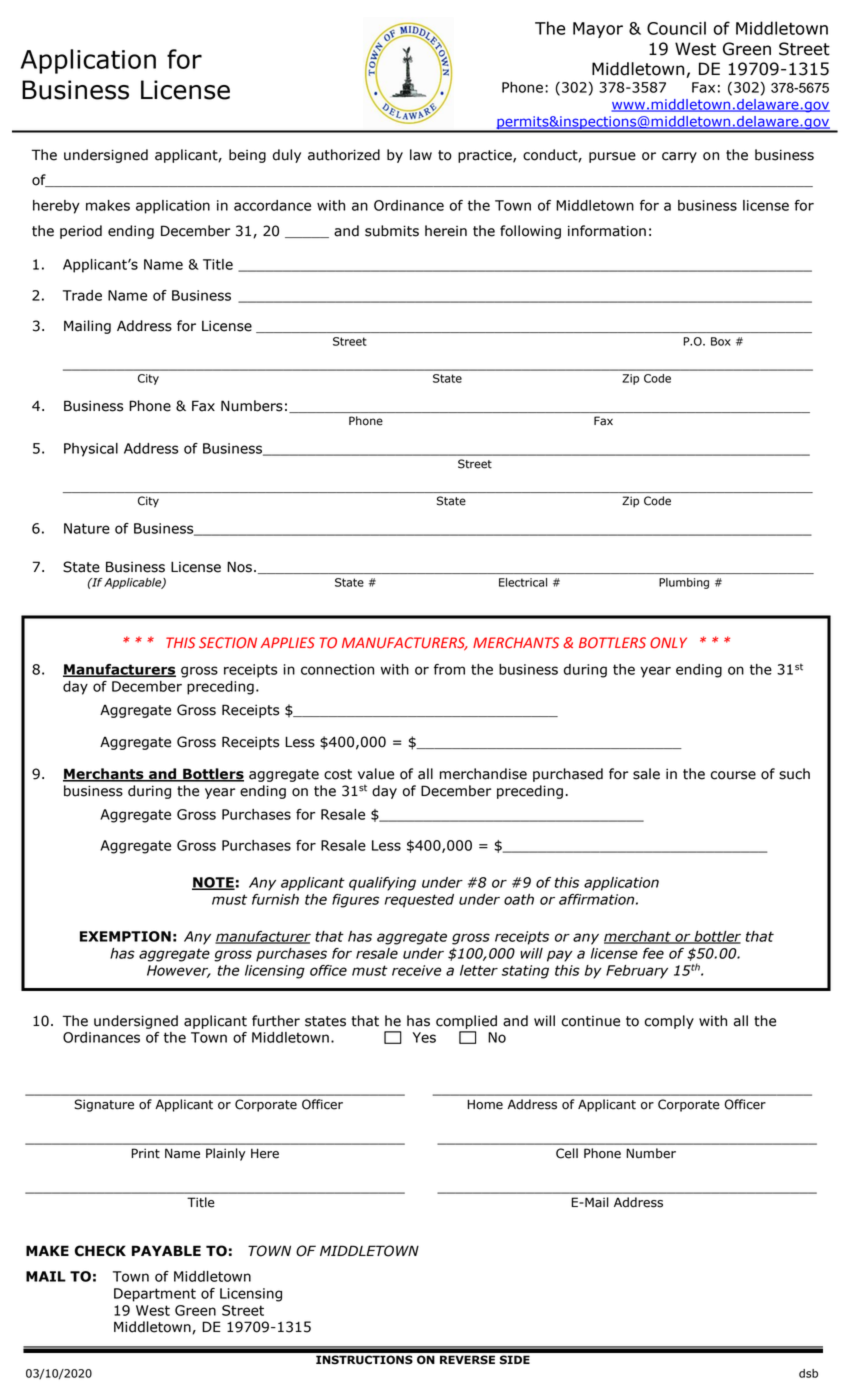  Describe the element at coordinates (669, 1022) in the page. I see `comply` at that location.
